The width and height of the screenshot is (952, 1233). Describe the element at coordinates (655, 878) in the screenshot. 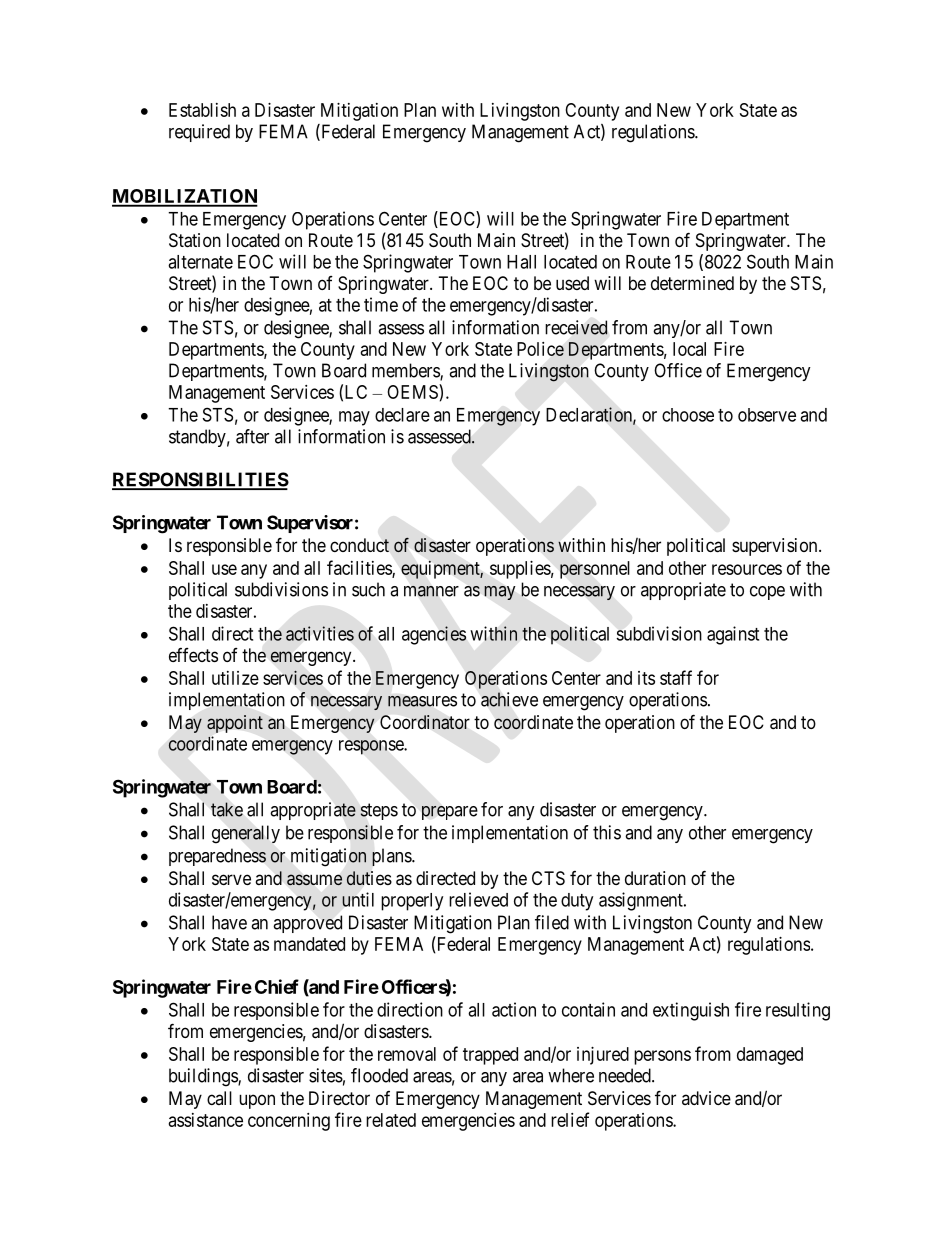

I see `duration` at that location.
